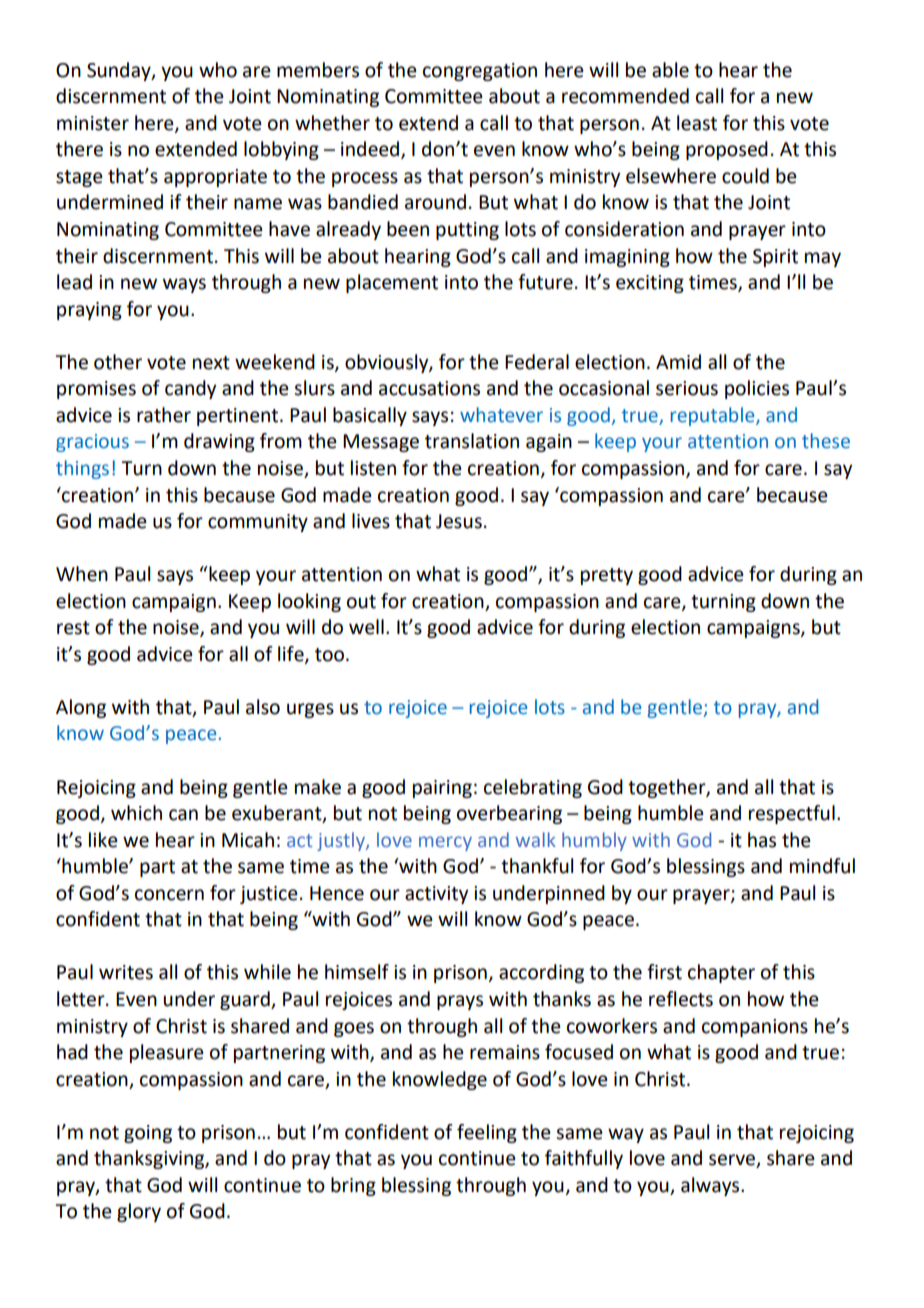 This screenshot has height=1308, width=924. What do you see at coordinates (169, 895) in the screenshot?
I see `concern` at bounding box center [169, 895].
